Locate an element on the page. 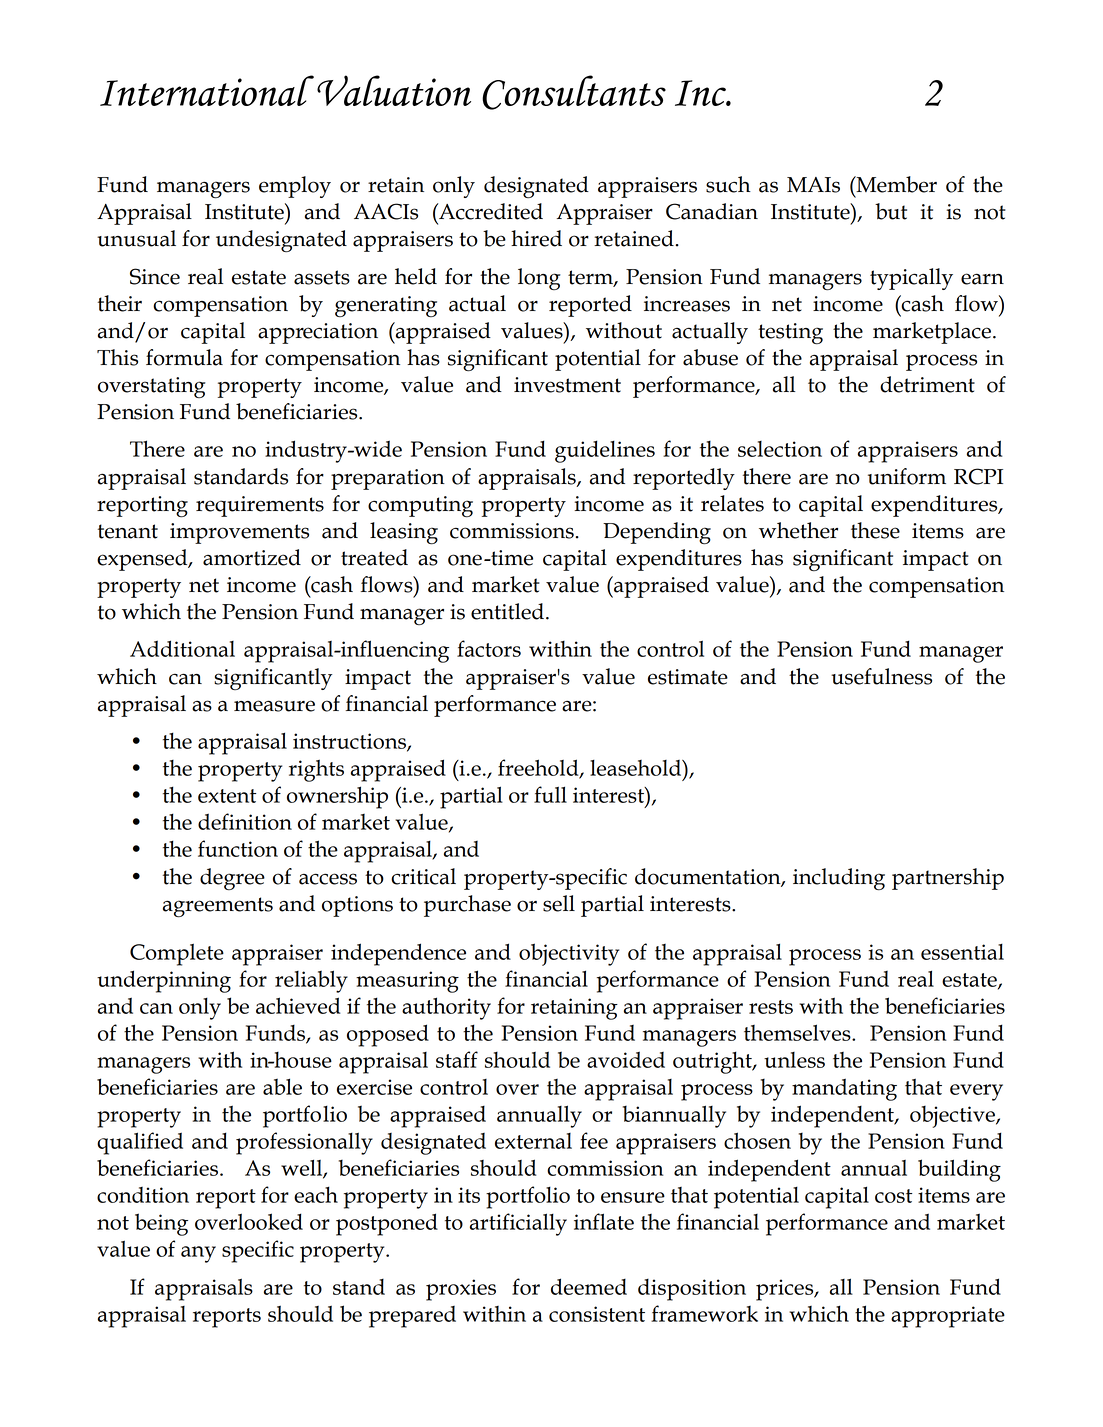 The height and width of the image is (1427, 1103). sell is located at coordinates (559, 903).
